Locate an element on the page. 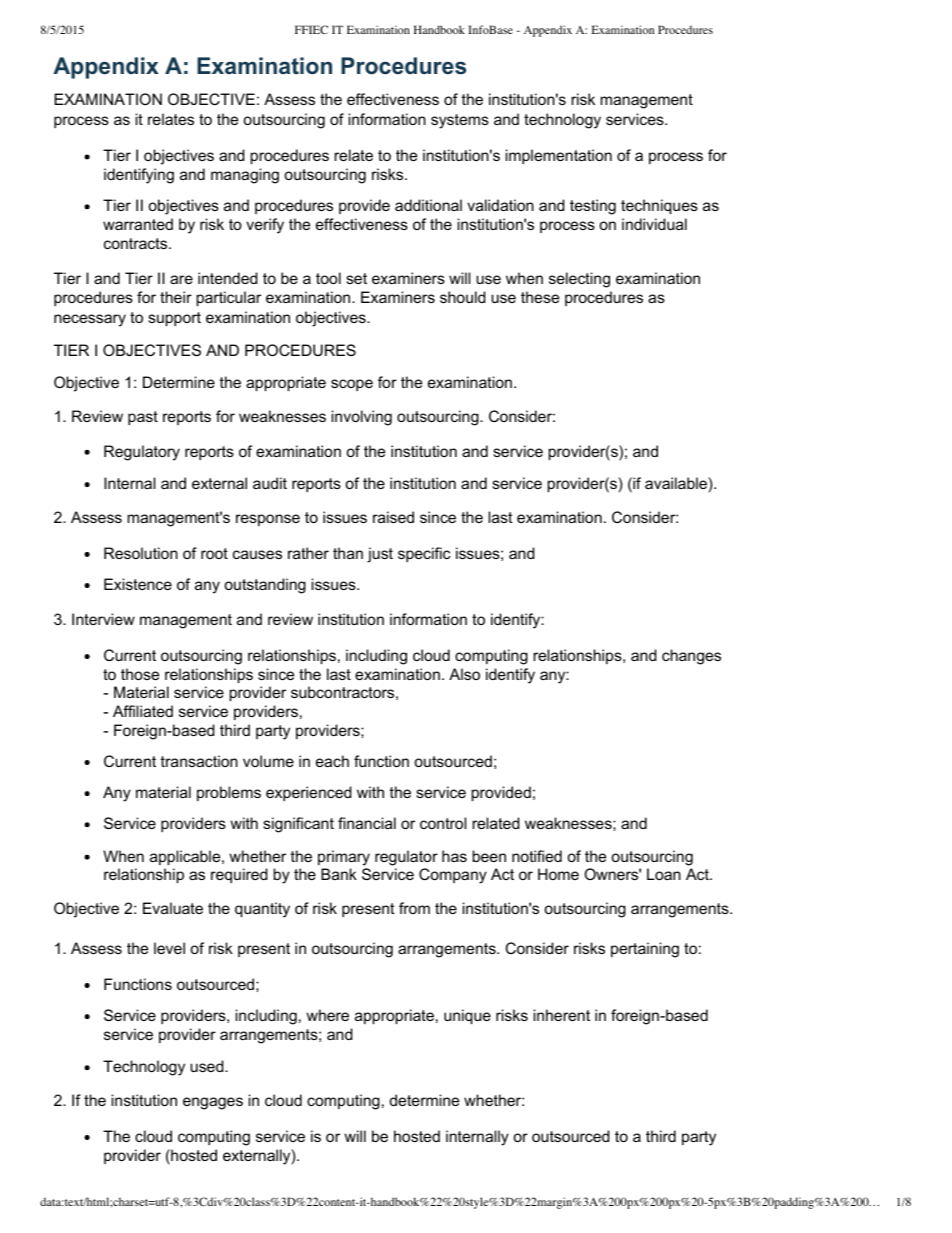  applicable is located at coordinates (186, 857).
